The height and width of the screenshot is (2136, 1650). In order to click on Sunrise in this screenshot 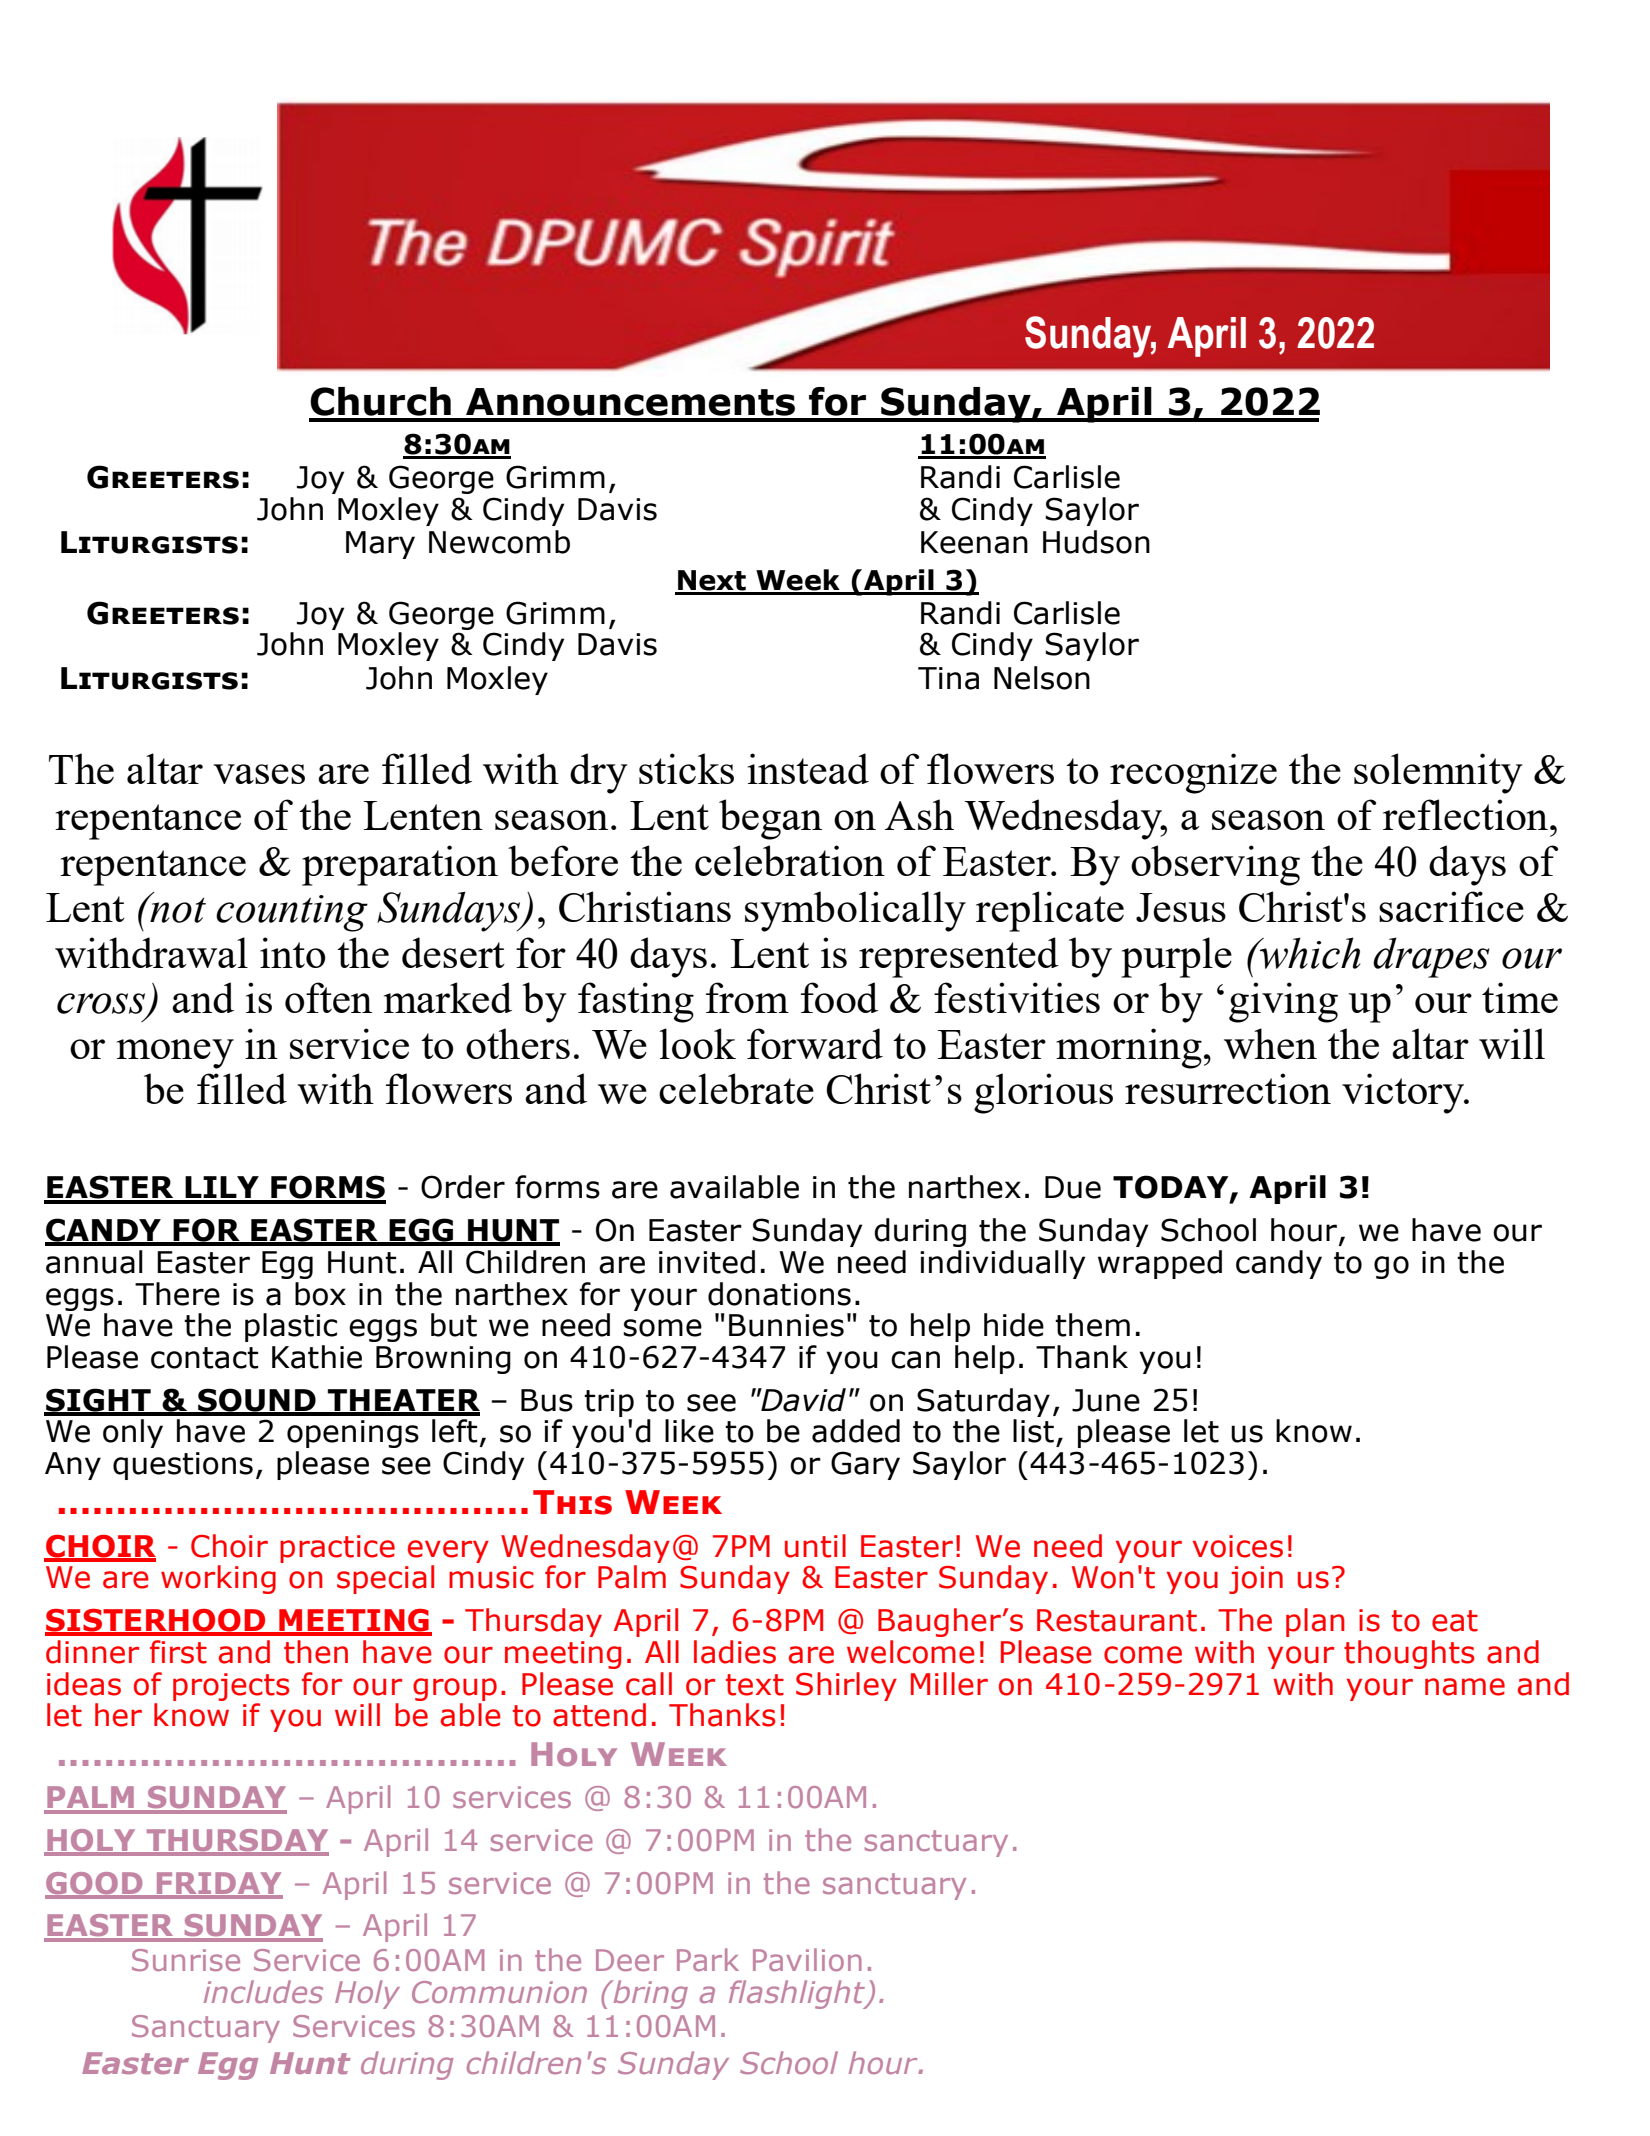, I will do `click(186, 1960)`.
